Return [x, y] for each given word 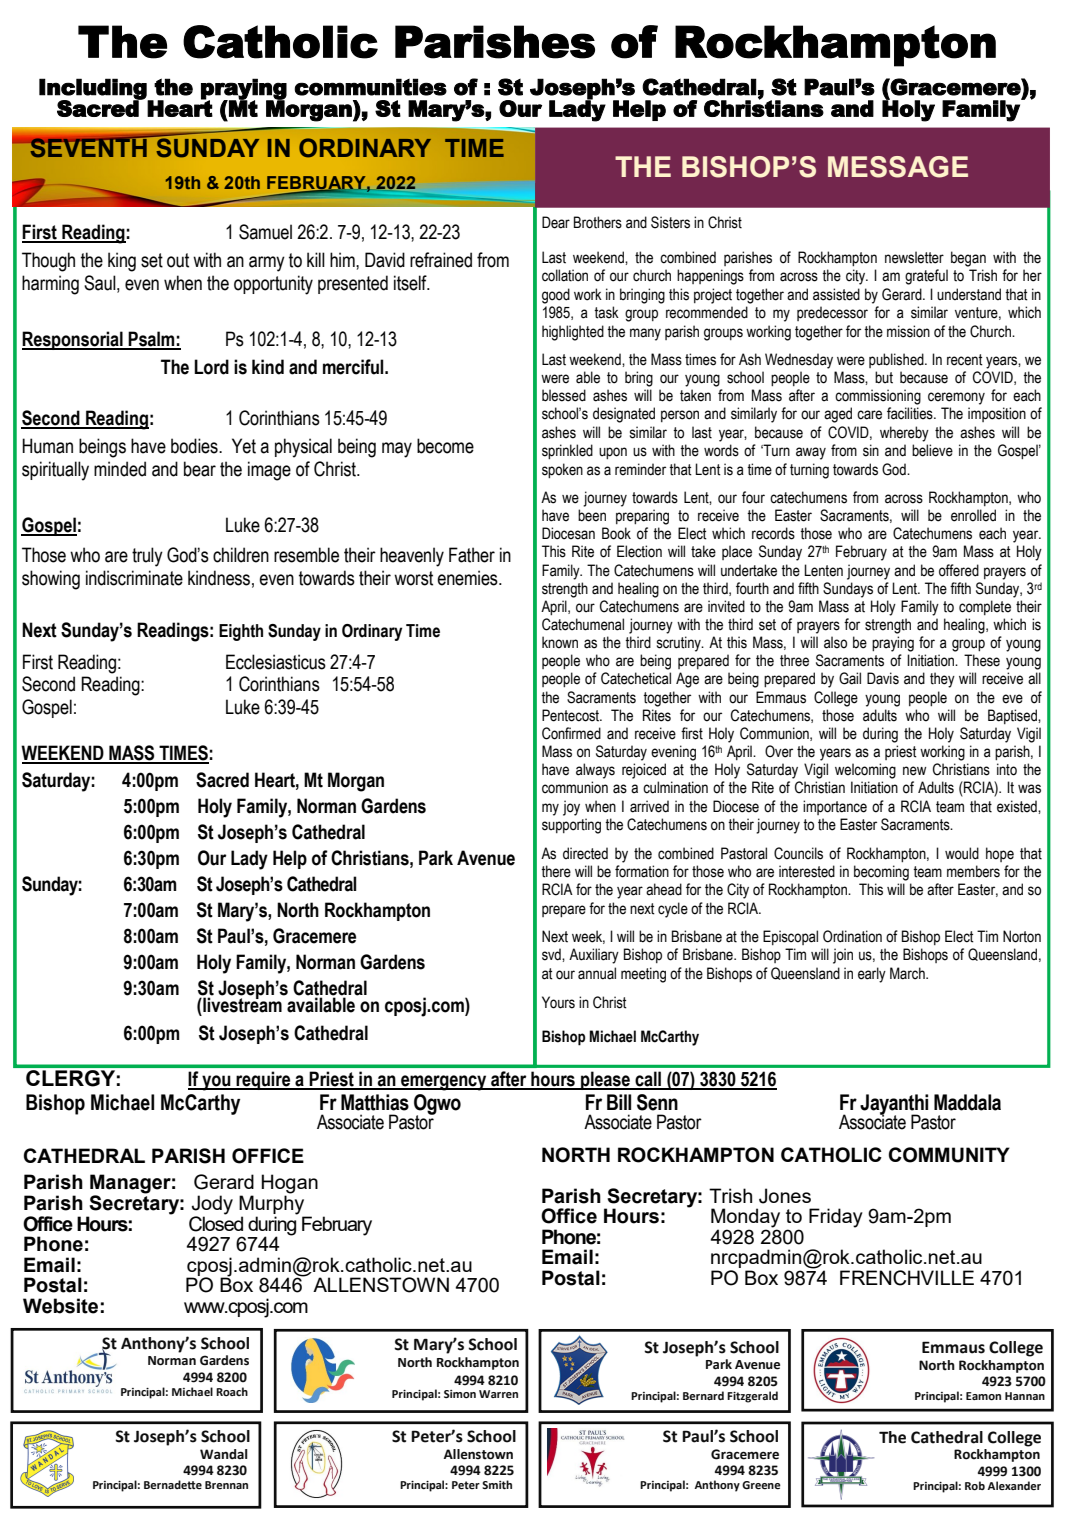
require [263, 1080]
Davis [883, 678]
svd [552, 954]
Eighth [241, 632]
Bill [619, 1102]
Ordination [852, 936]
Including [94, 90]
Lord [211, 367]
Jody [212, 1206]
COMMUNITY [949, 1155]
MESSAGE [898, 167]
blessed [564, 395]
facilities [911, 413]
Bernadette [173, 1485]
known [560, 642]
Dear [556, 222]
